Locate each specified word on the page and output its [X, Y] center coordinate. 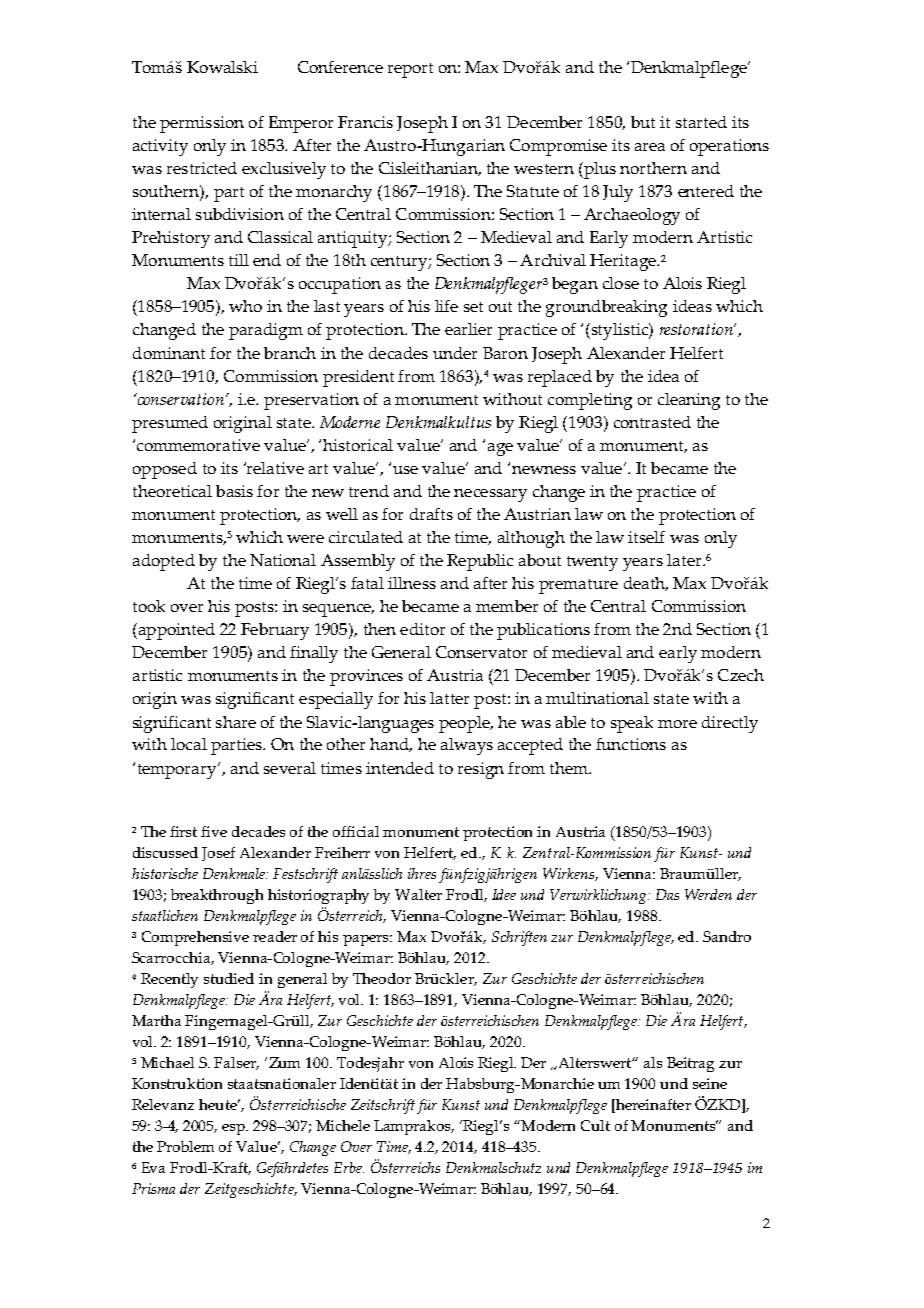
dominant [169, 353]
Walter [418, 894]
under [455, 353]
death [646, 584]
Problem [185, 1146]
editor [422, 629]
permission [202, 124]
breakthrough [217, 896]
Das [667, 894]
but [643, 122]
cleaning [689, 401]
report [410, 70]
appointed [175, 631]
